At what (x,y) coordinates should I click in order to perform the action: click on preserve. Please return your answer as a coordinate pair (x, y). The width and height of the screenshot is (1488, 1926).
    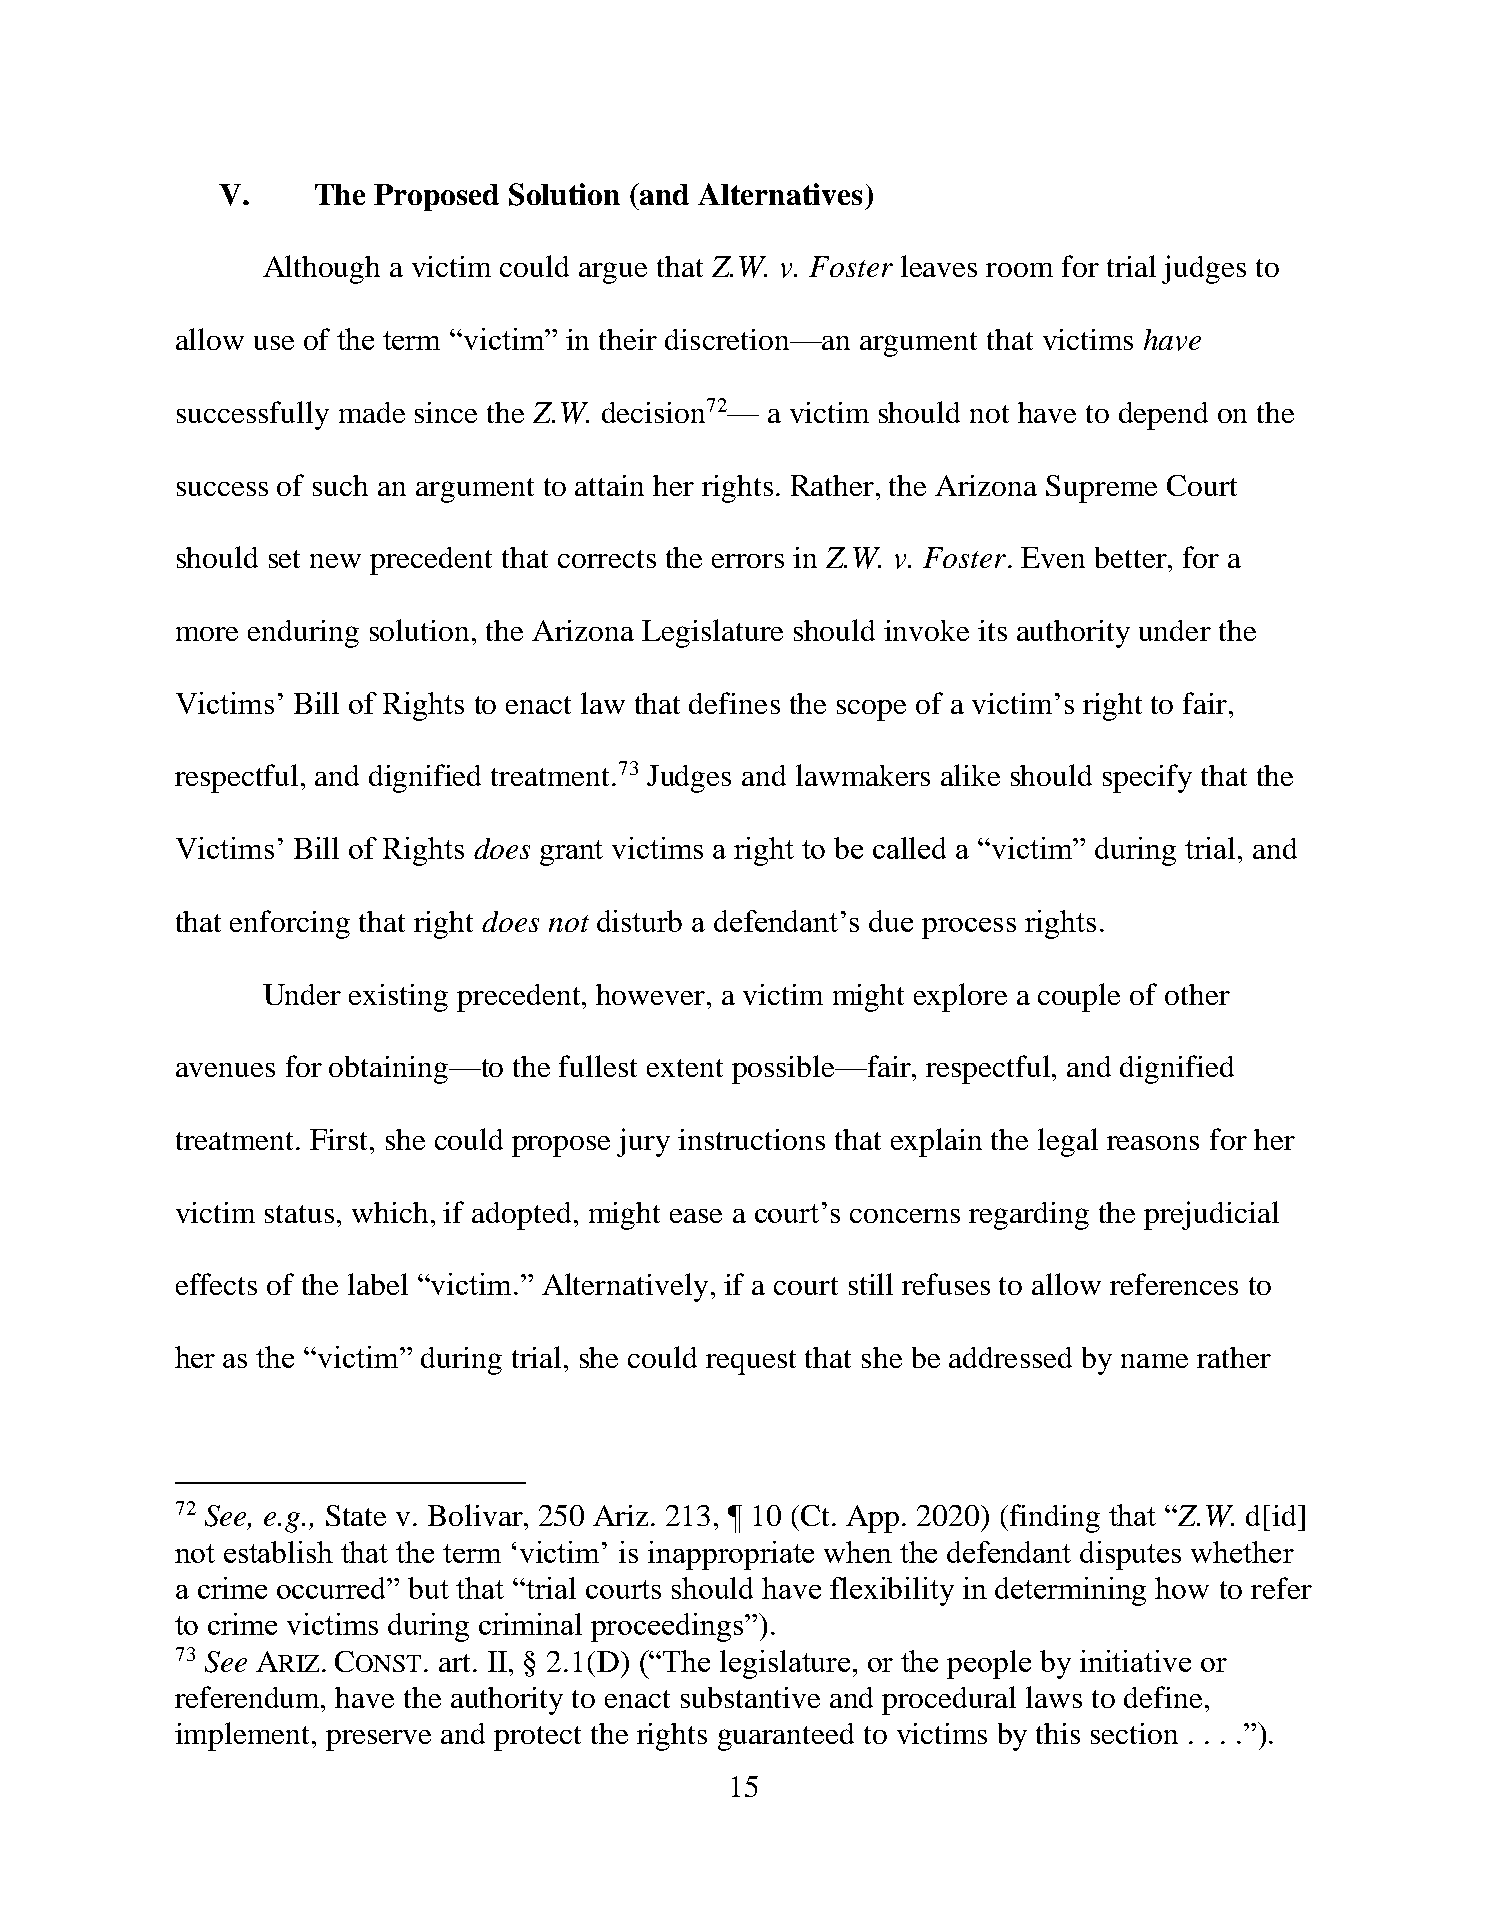
    Looking at the image, I should click on (378, 1740).
